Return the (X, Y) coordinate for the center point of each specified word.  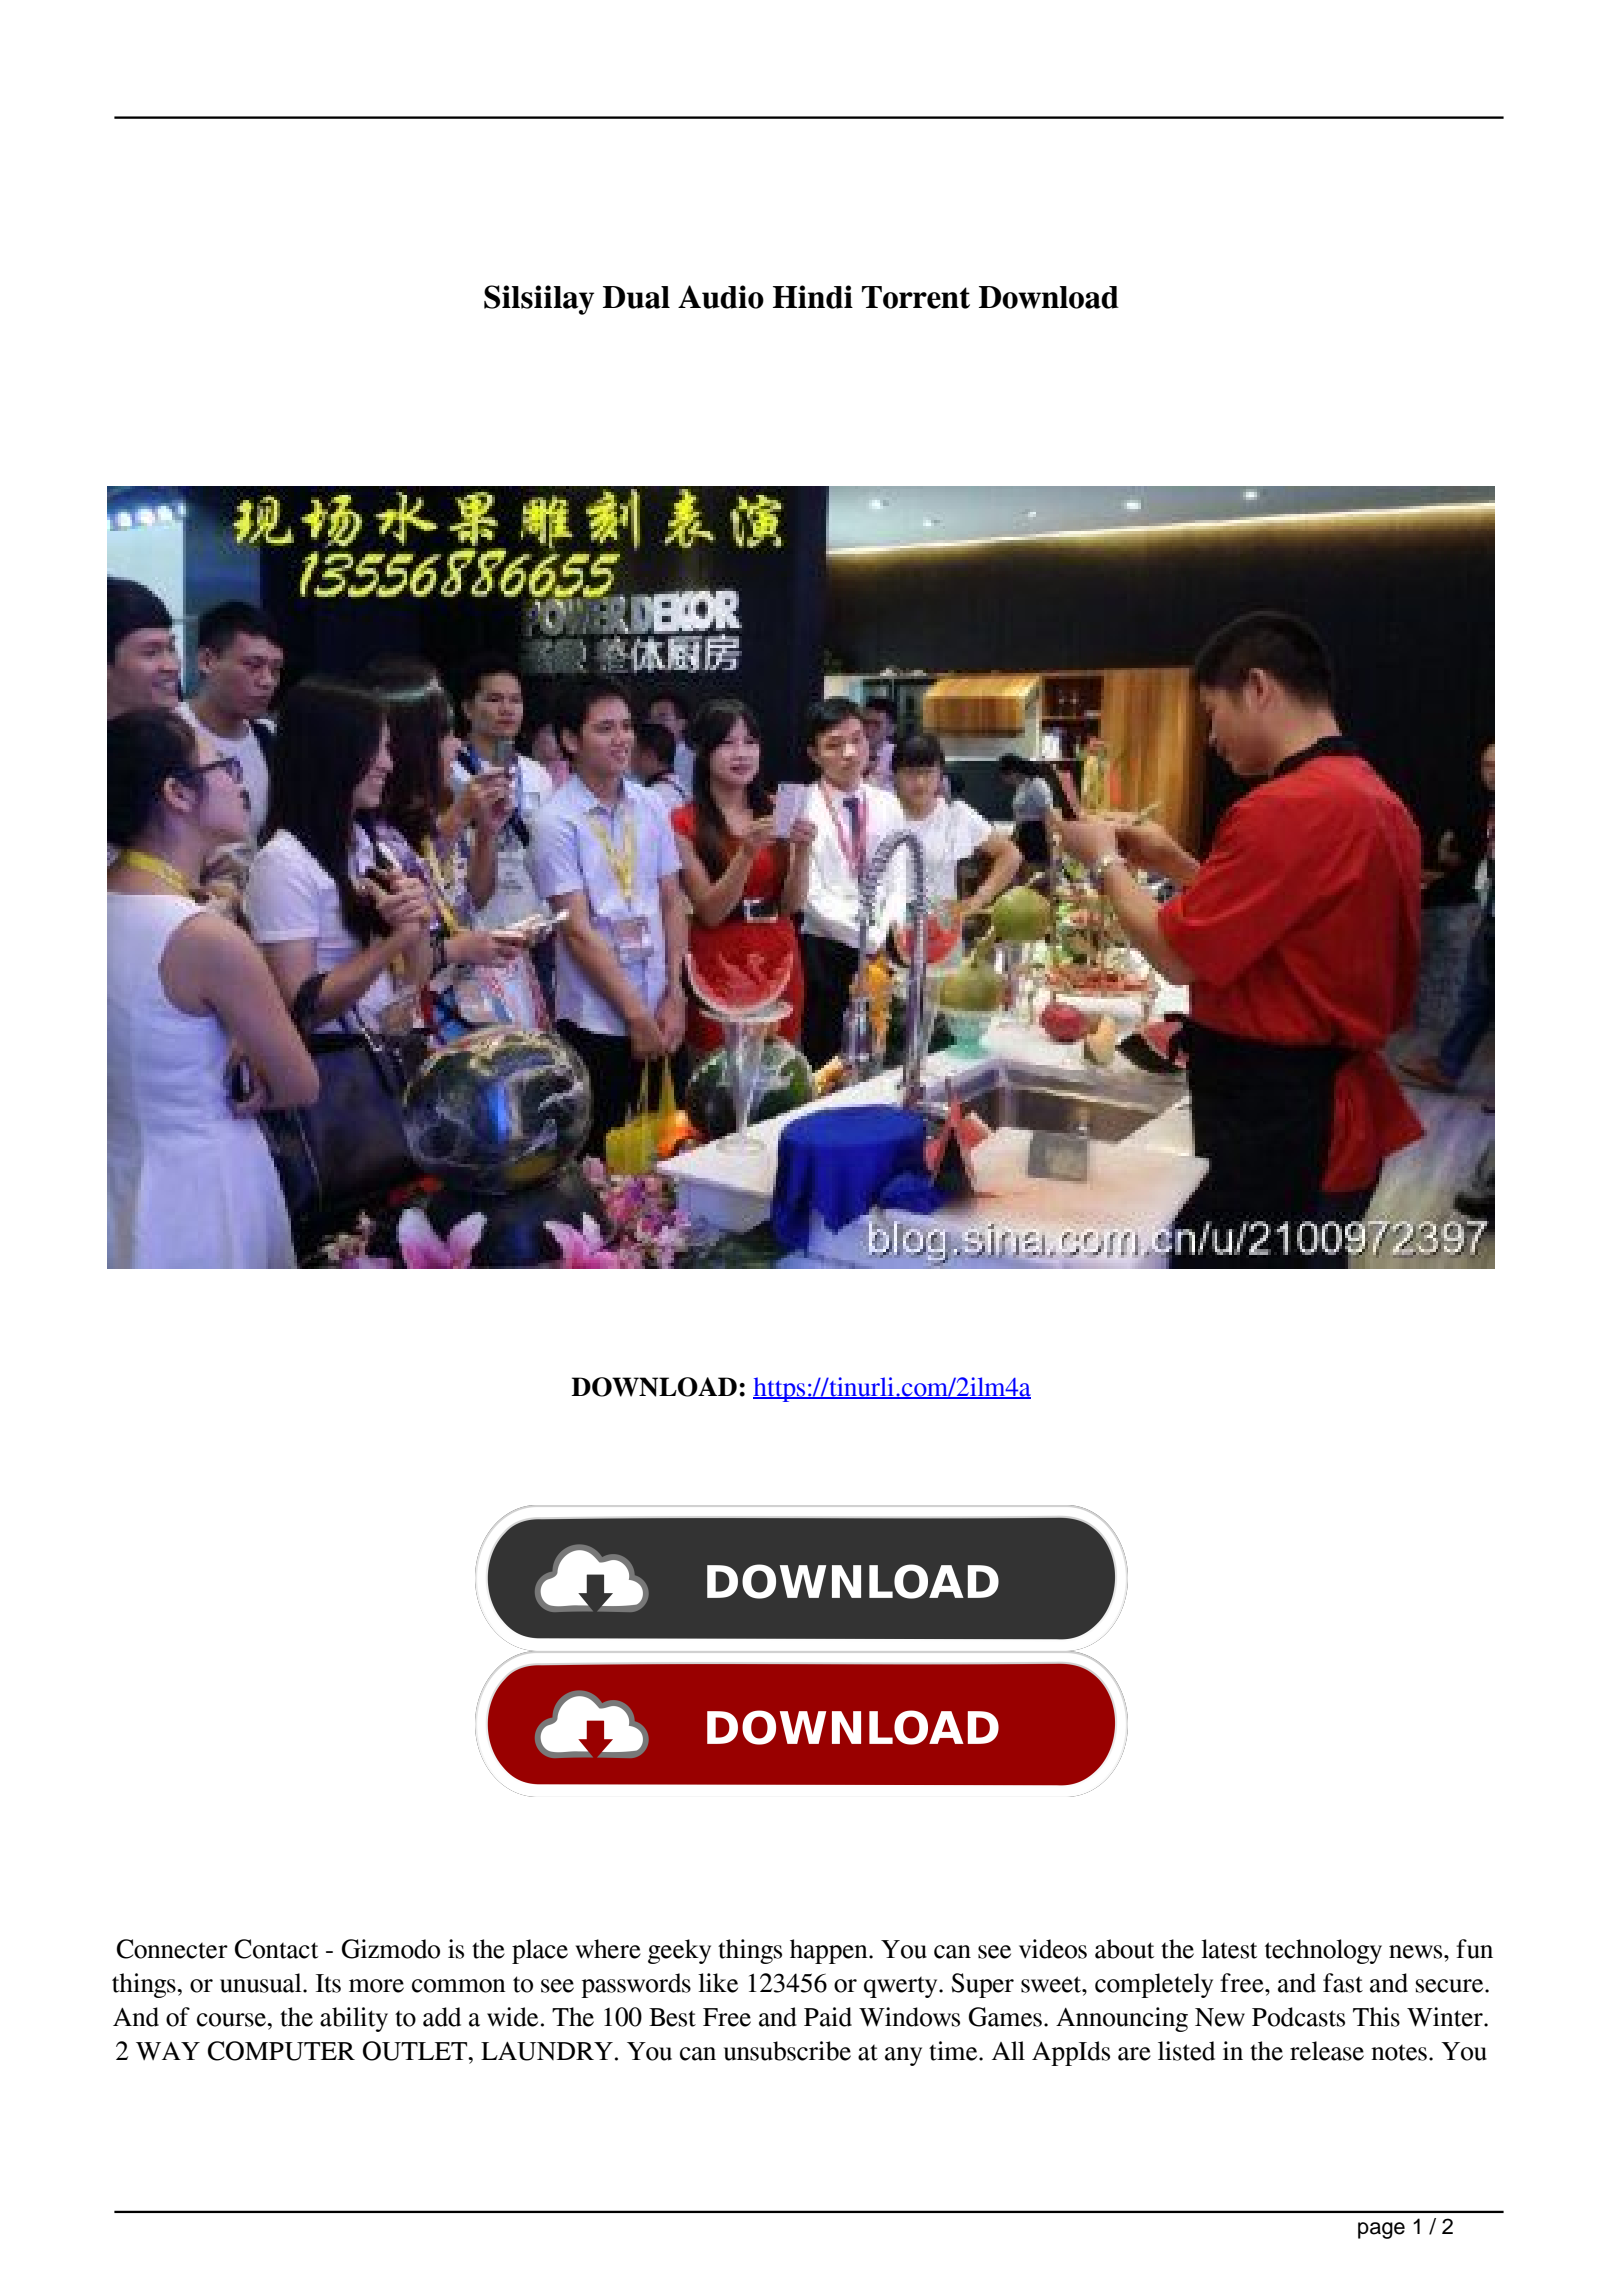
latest (1229, 1949)
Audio (721, 297)
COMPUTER (281, 2051)
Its (328, 1983)
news (1417, 1952)
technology (1323, 1951)
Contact (277, 1949)
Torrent (916, 297)
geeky (679, 1951)
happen (830, 1951)
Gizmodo (391, 1949)
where (608, 1949)
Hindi (813, 297)
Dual (636, 297)
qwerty (902, 1987)
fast (1343, 1983)
